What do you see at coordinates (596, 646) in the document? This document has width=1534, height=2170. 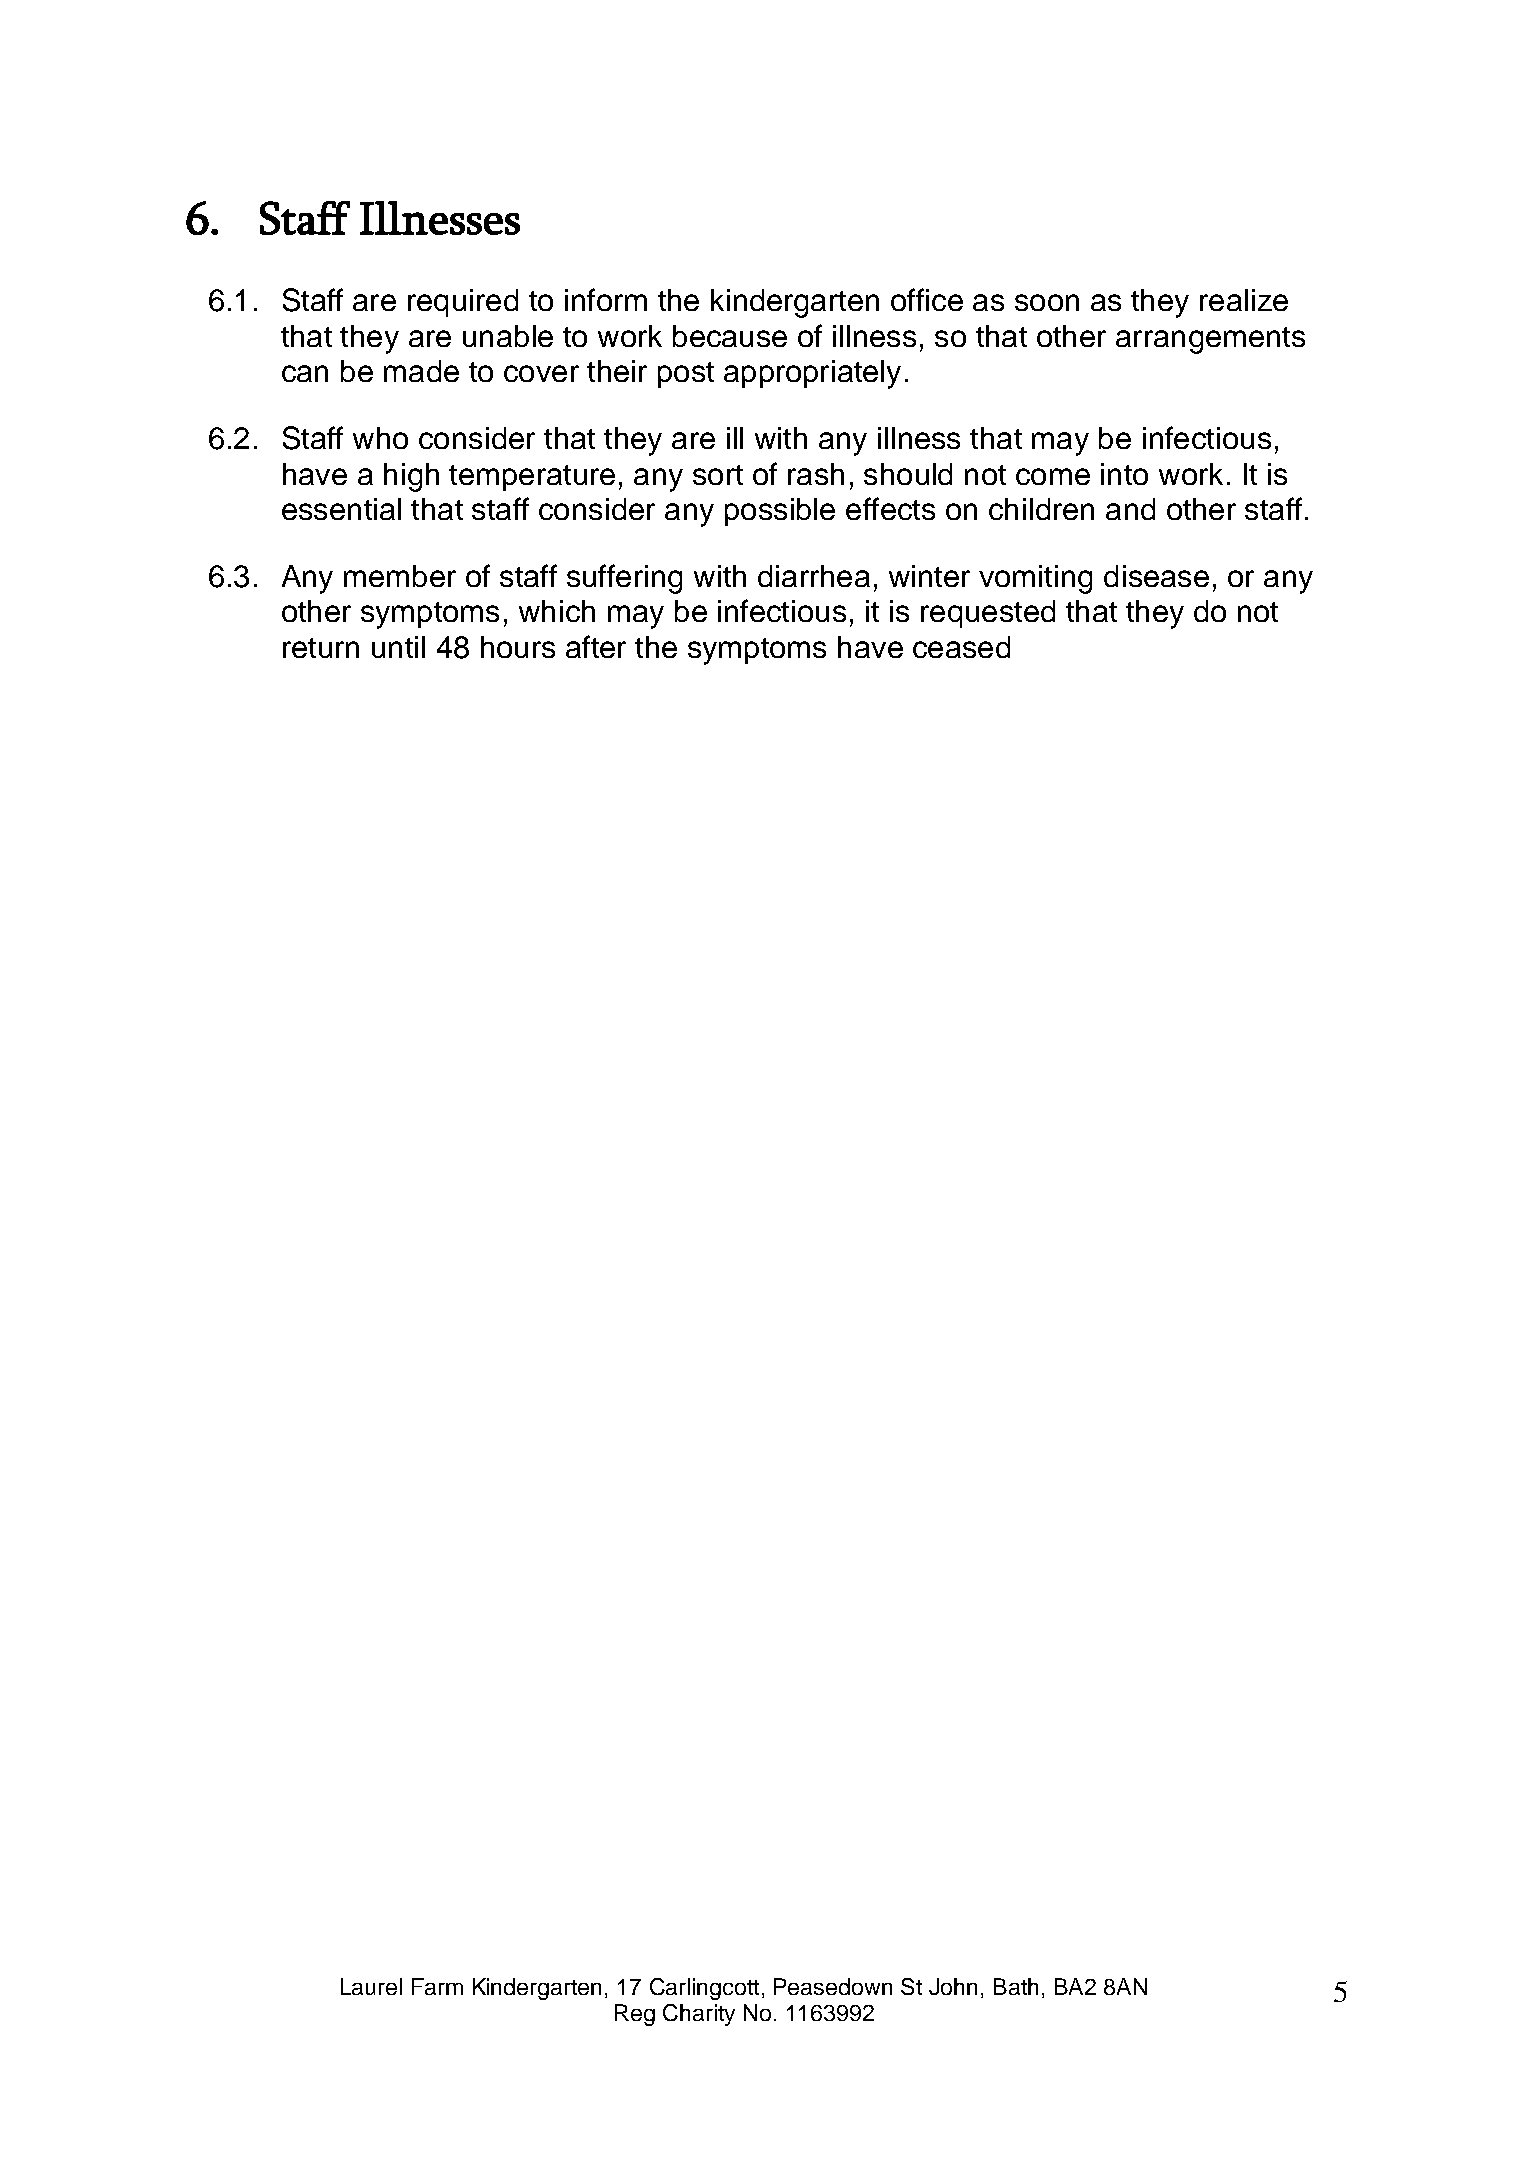 I see `after` at bounding box center [596, 646].
